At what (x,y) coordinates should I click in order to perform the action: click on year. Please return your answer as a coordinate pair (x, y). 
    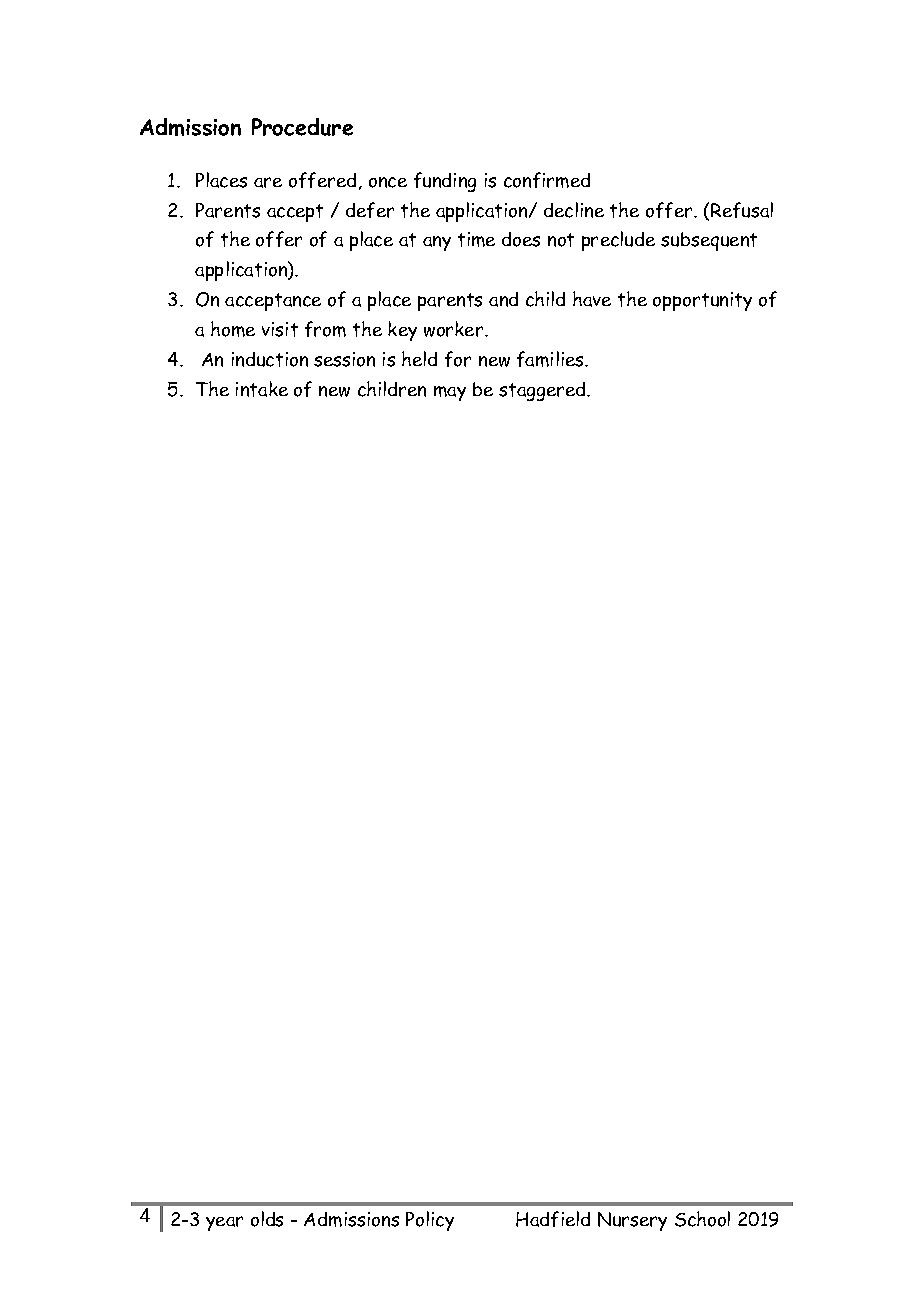
    Looking at the image, I should click on (224, 1223).
